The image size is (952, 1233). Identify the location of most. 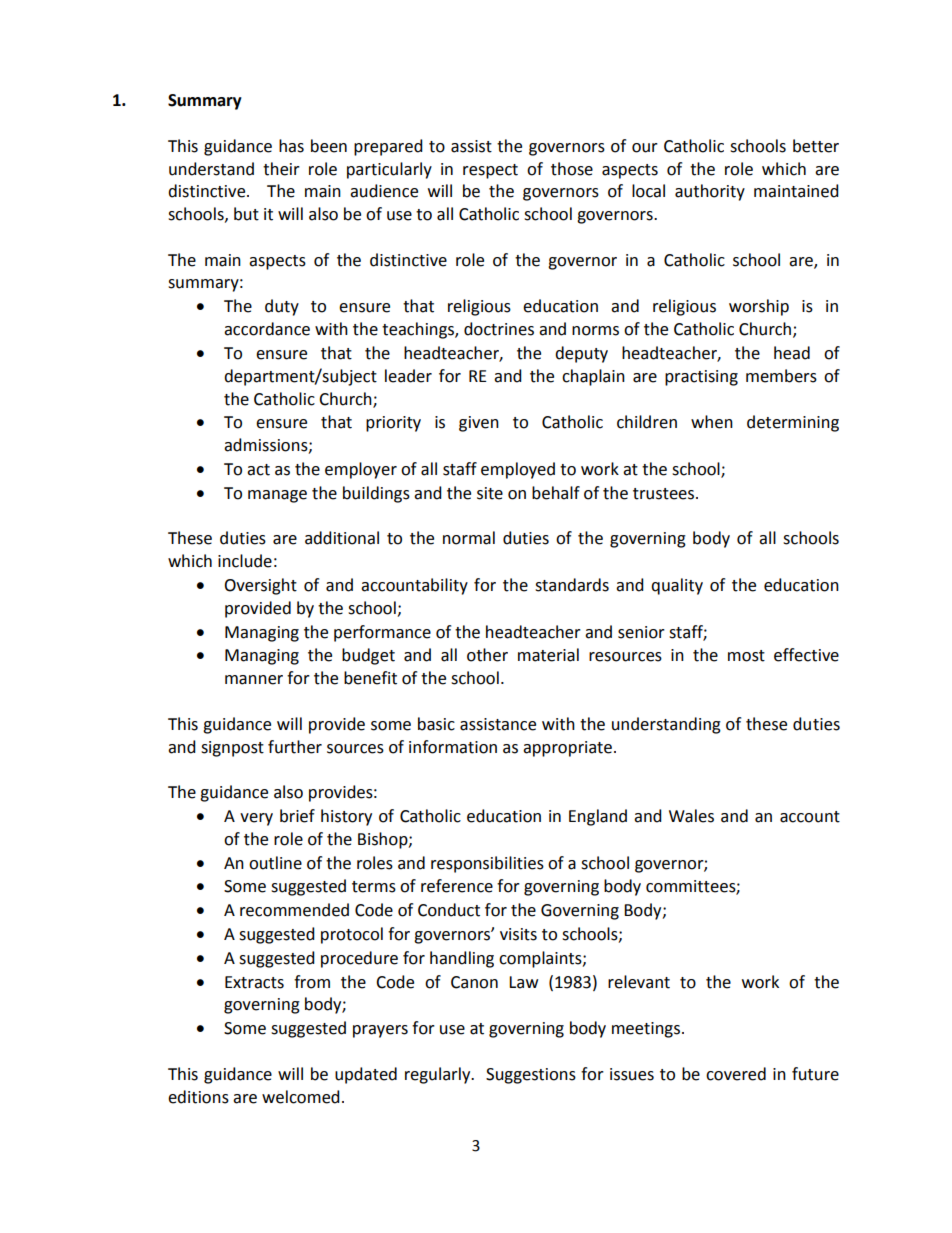
(746, 656).
